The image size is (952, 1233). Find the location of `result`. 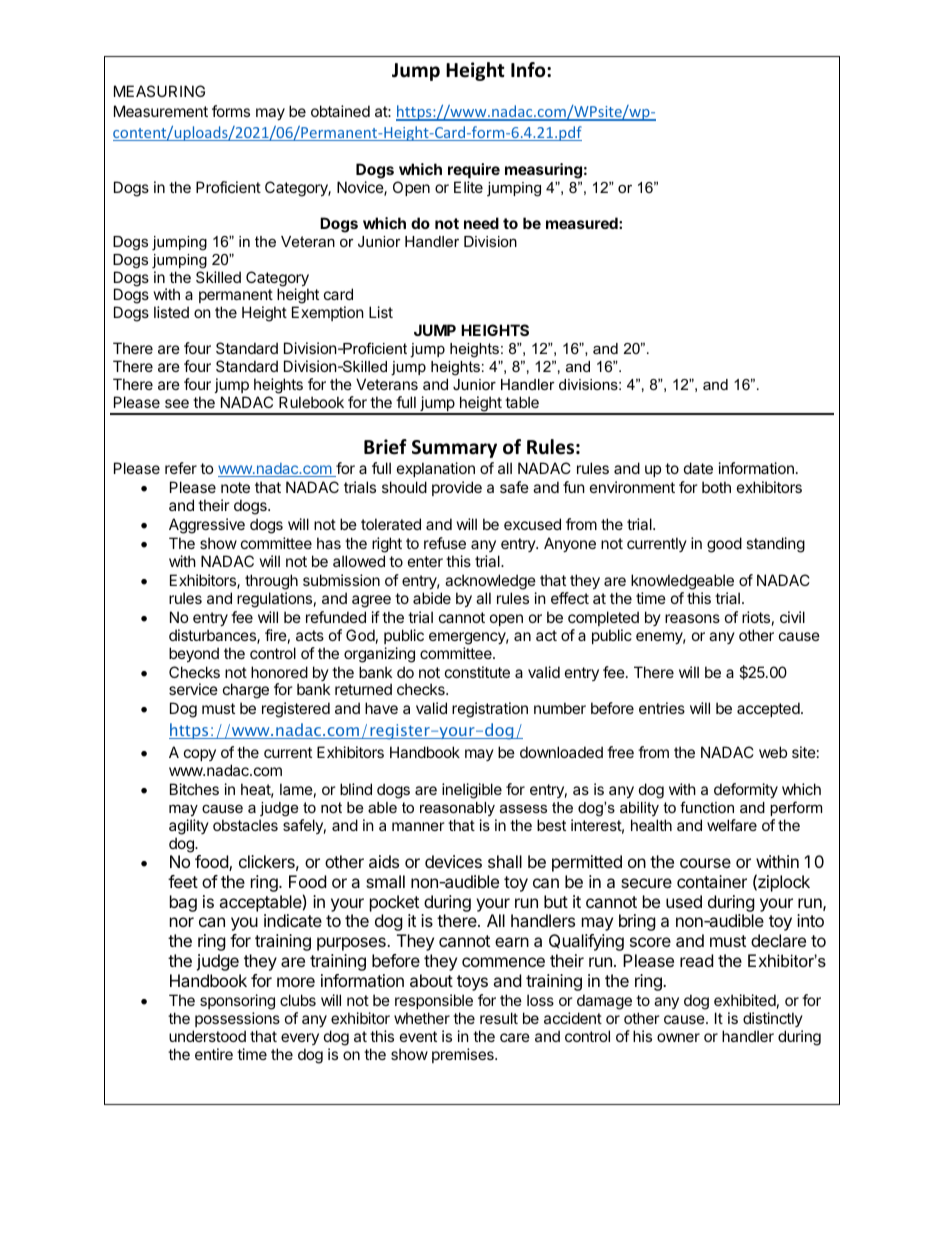

result is located at coordinates (499, 1018).
